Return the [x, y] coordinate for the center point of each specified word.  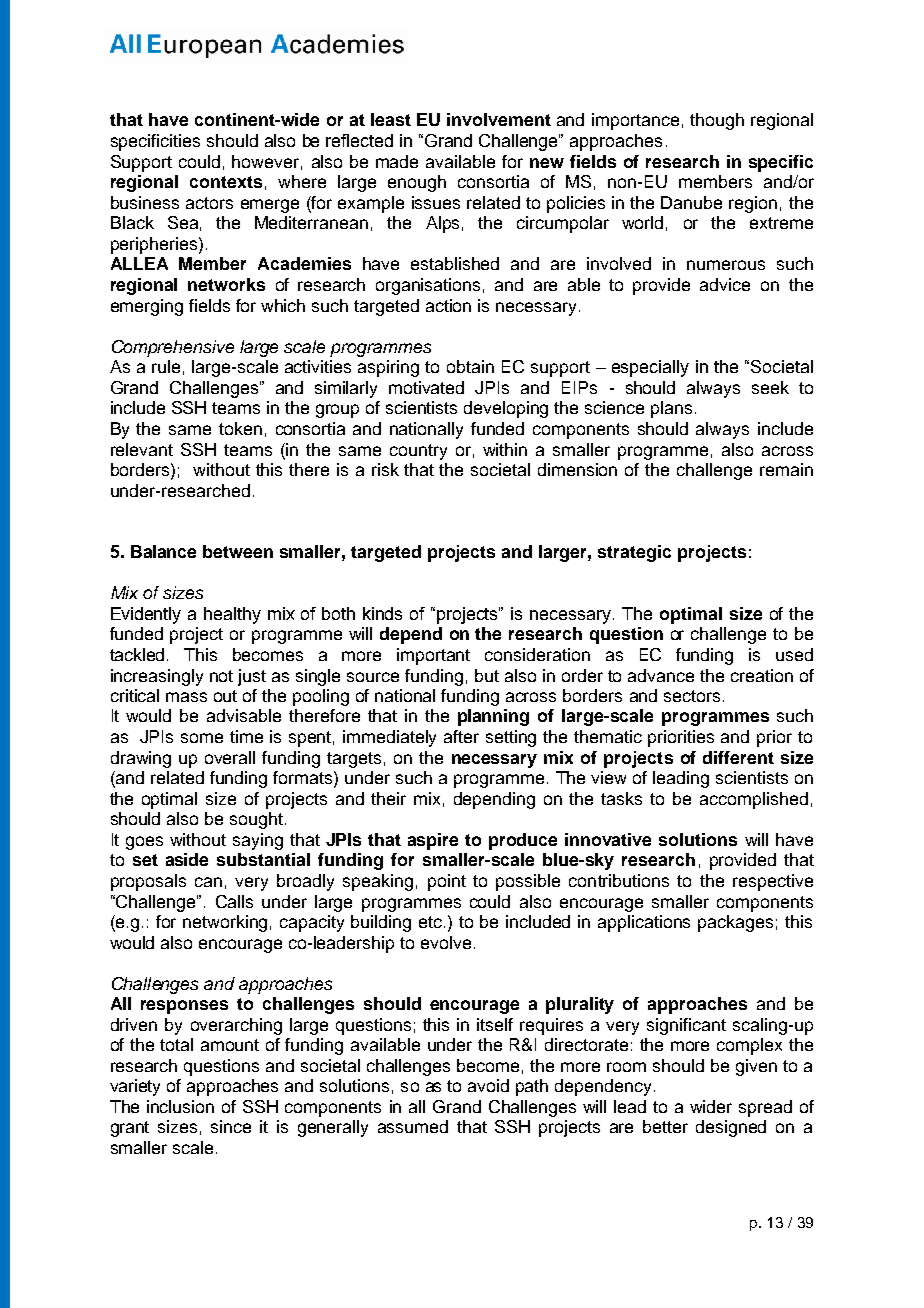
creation [762, 675]
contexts [226, 182]
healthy [232, 615]
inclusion [180, 1106]
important [433, 656]
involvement [499, 119]
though [717, 121]
